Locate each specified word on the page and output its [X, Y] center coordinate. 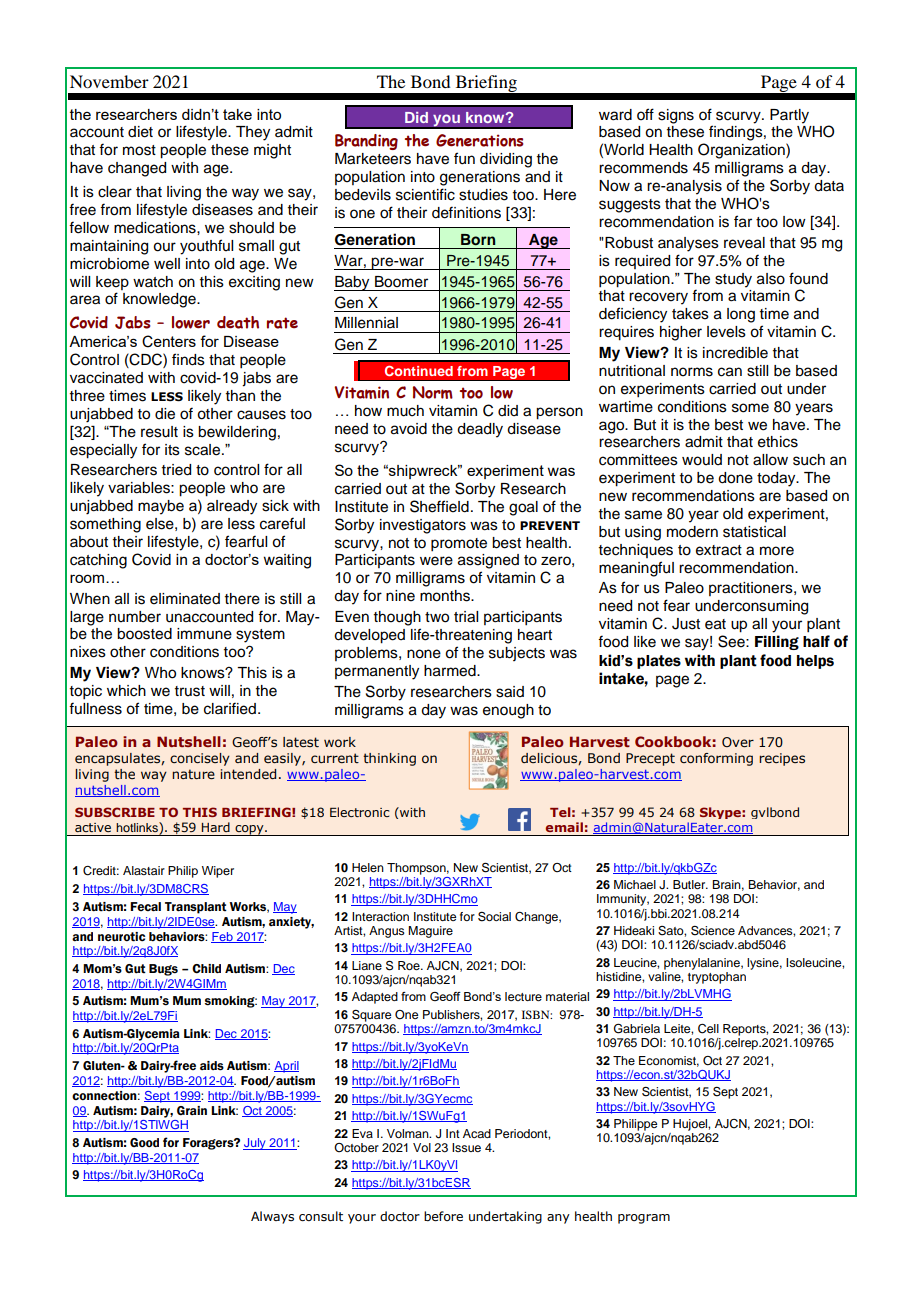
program [644, 1219]
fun [464, 158]
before [443, 1216]
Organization [742, 151]
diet [140, 132]
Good [144, 1142]
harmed [451, 671]
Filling [777, 642]
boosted [144, 634]
